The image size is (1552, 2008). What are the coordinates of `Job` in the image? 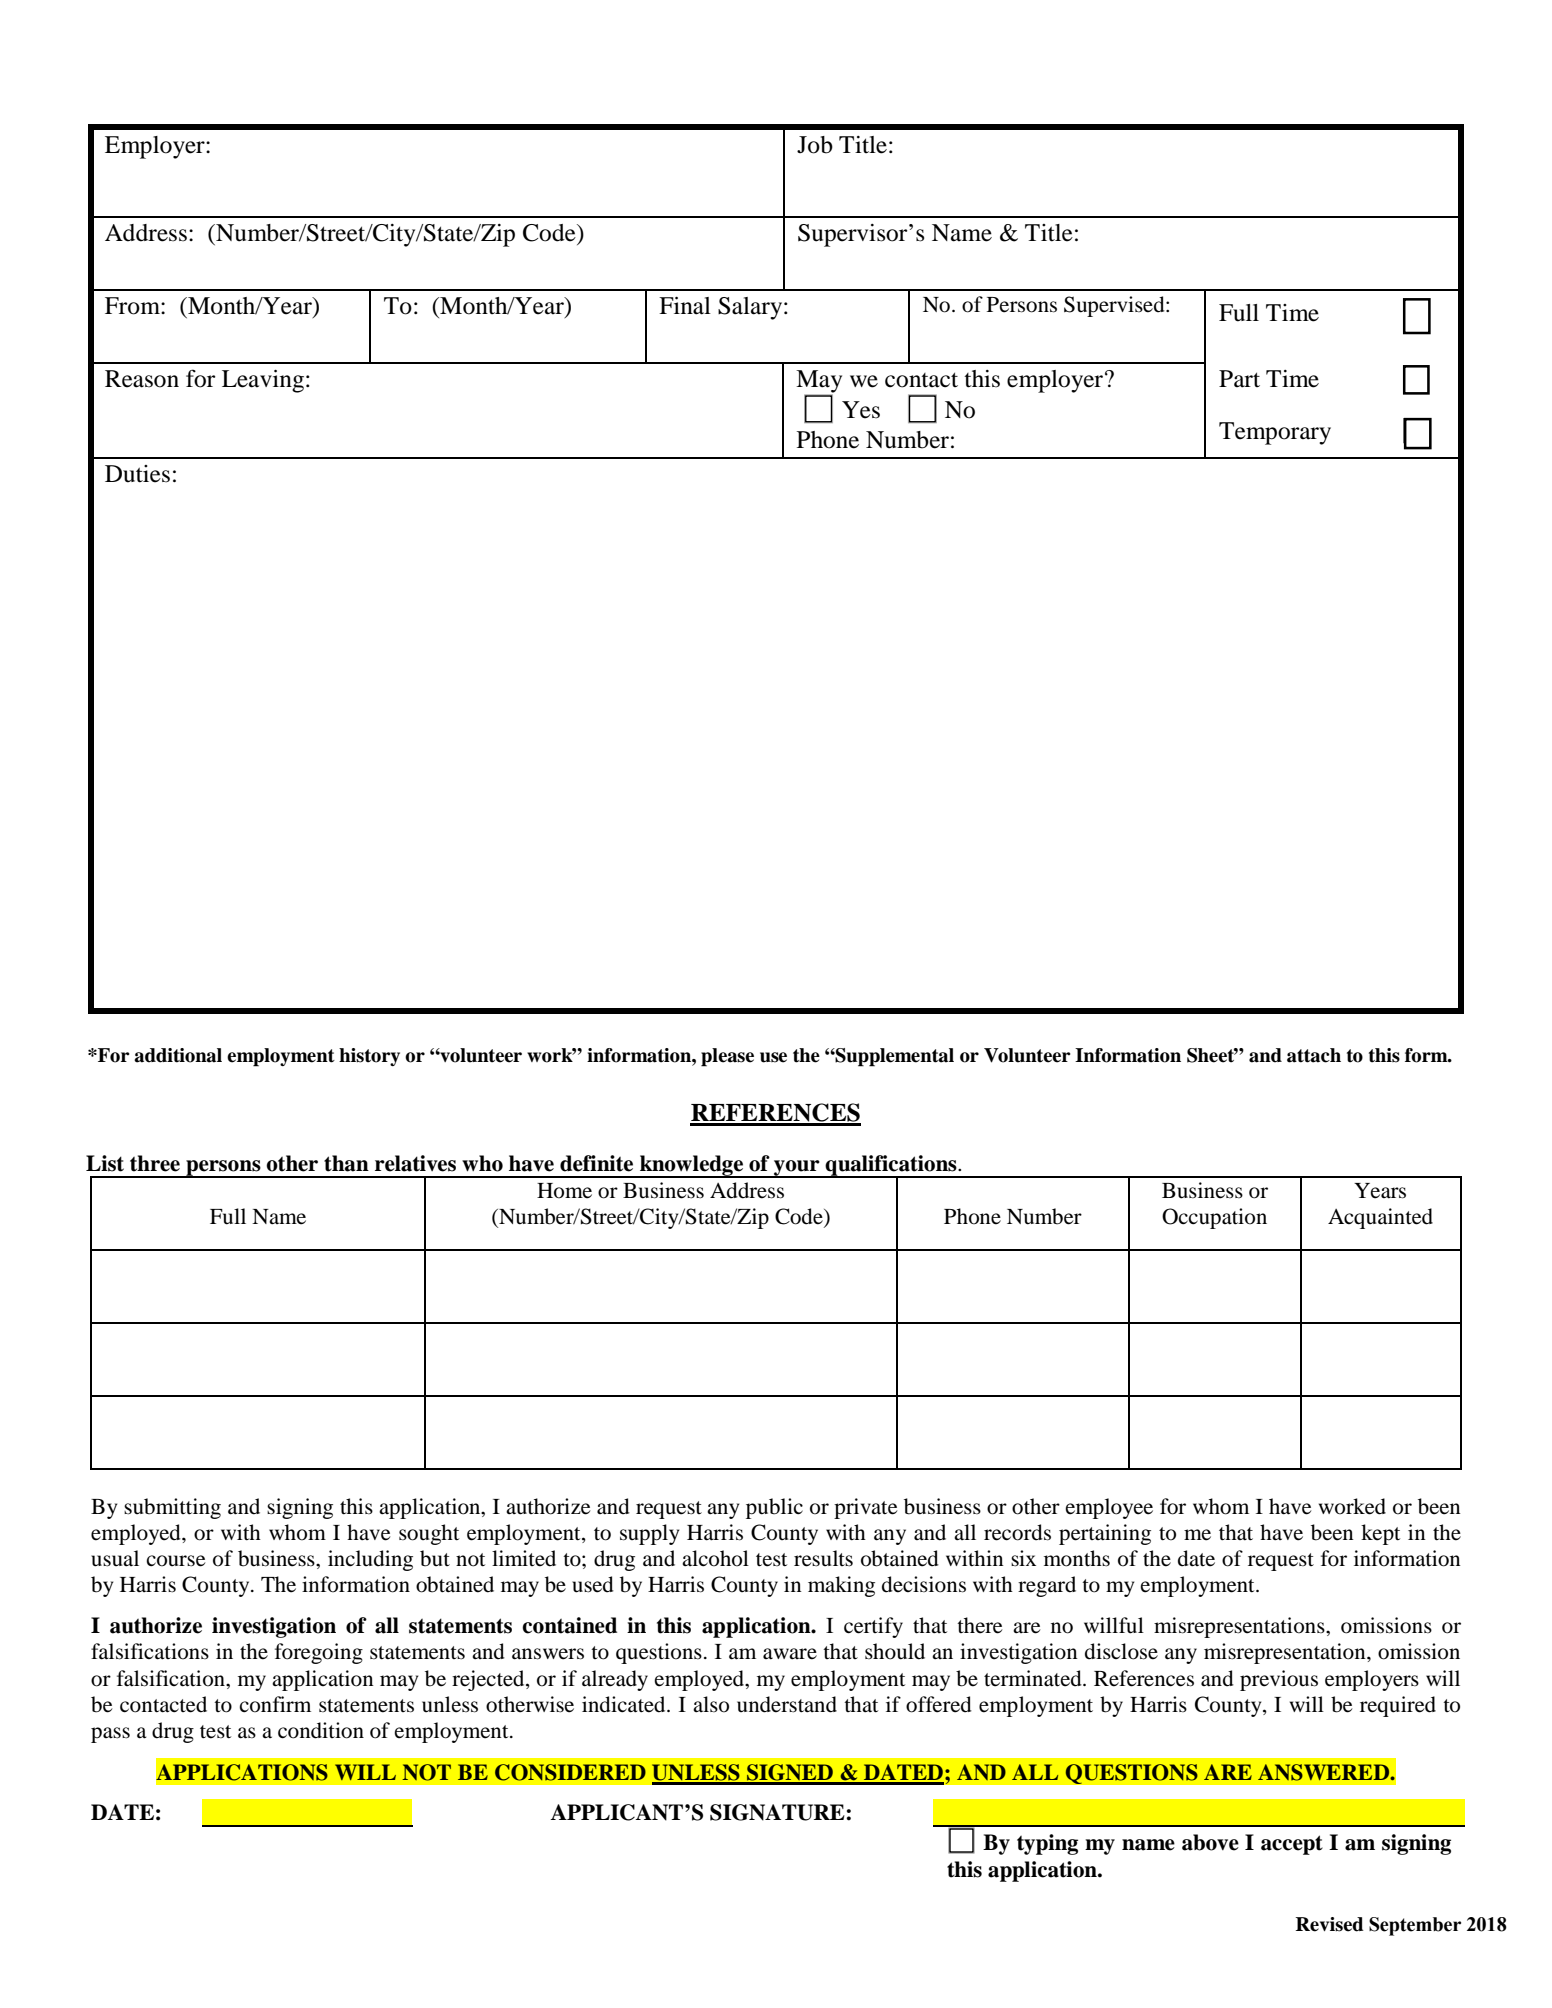 It's located at (815, 145).
